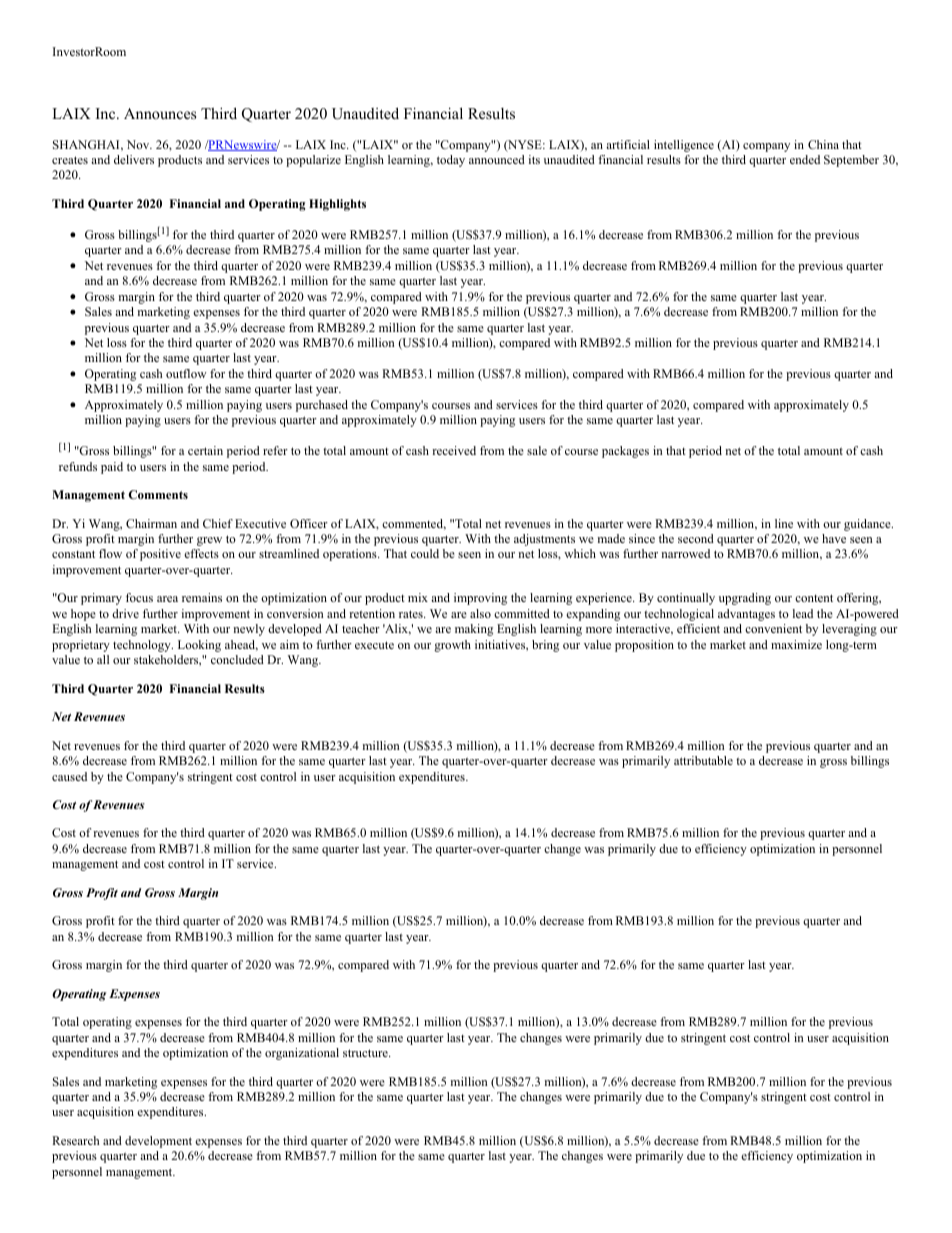 This image has width=952, height=1233. I want to click on Nov, so click(139, 144).
